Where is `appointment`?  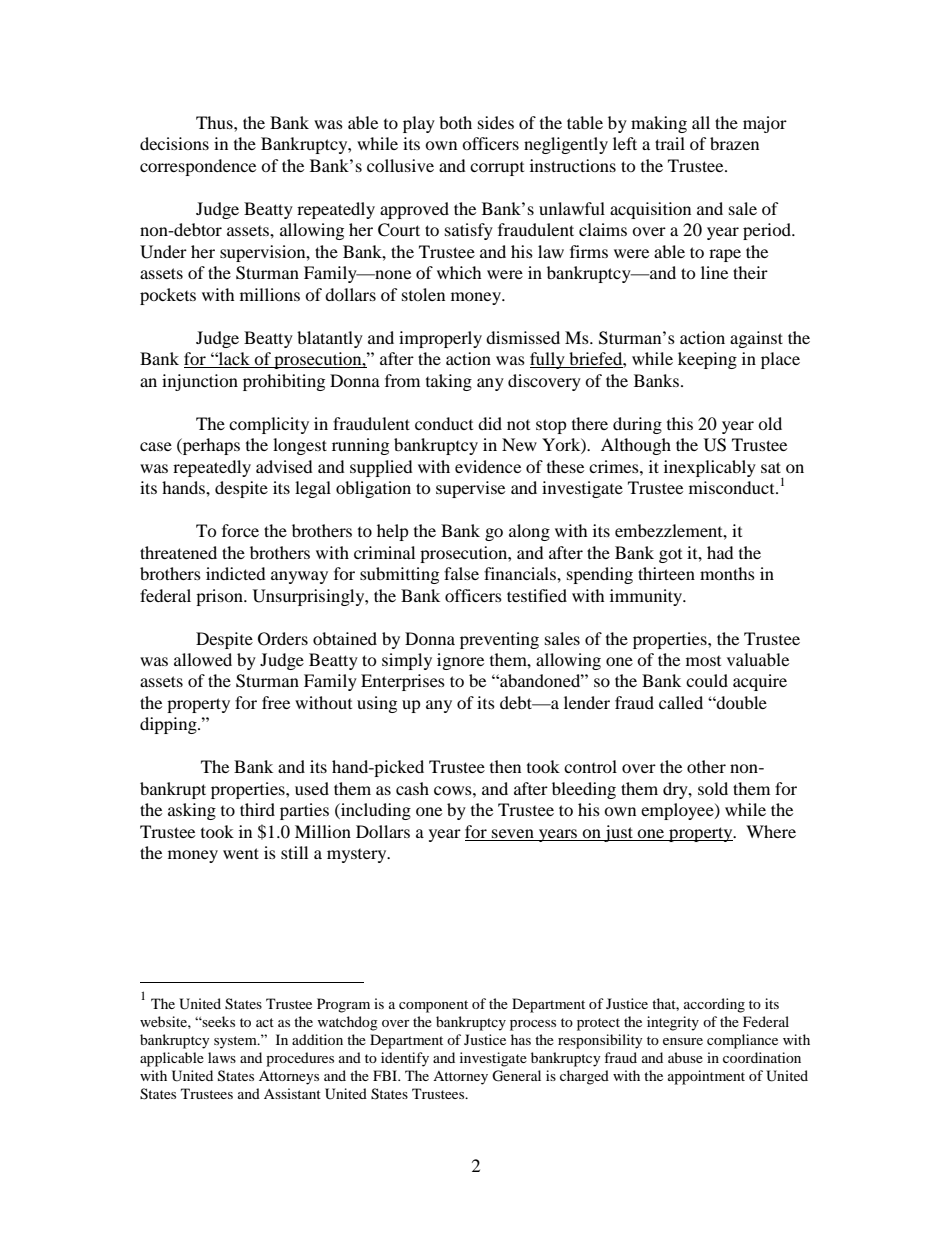 appointment is located at coordinates (706, 1077).
